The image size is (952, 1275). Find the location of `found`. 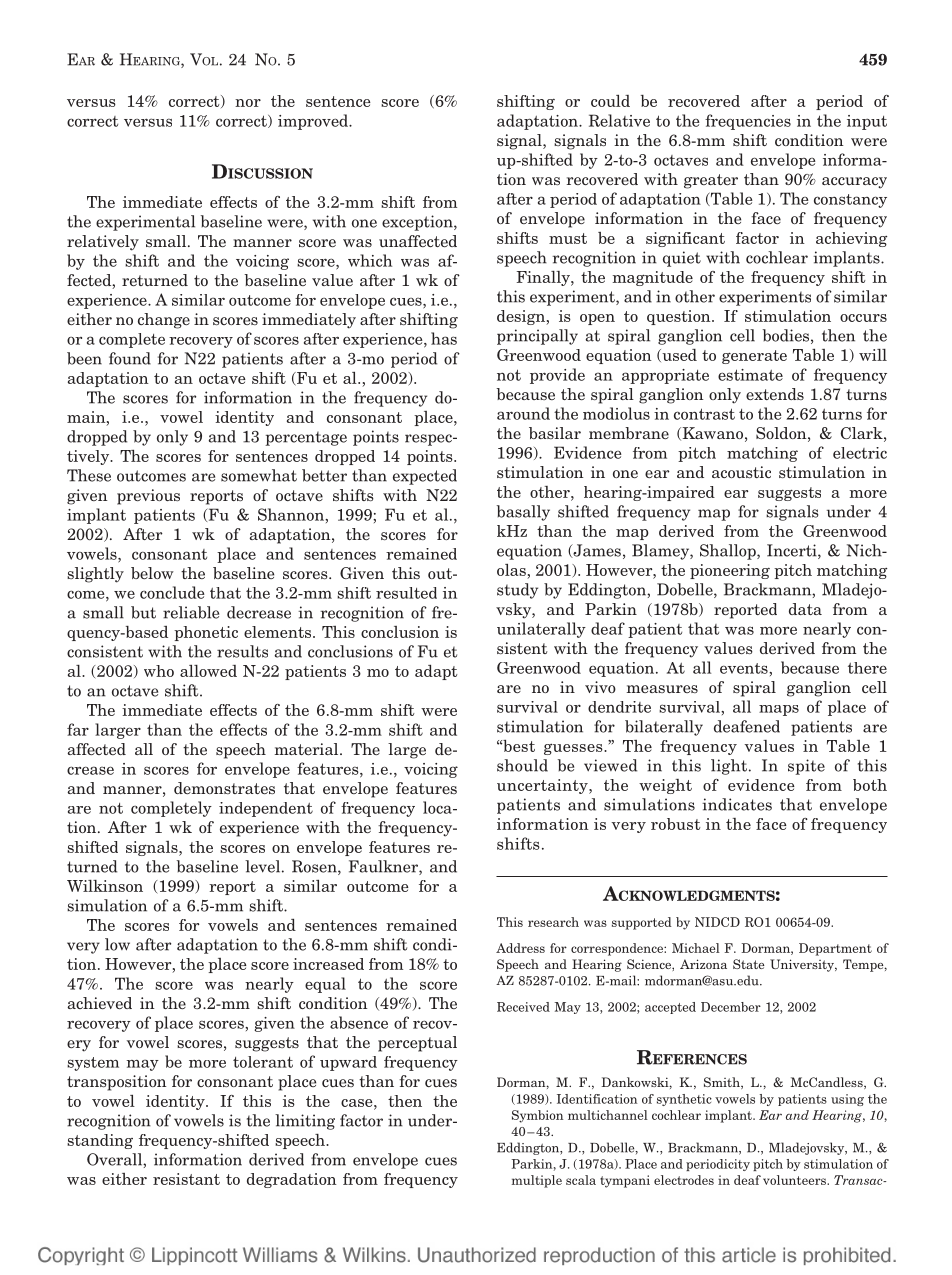

found is located at coordinates (130, 358).
